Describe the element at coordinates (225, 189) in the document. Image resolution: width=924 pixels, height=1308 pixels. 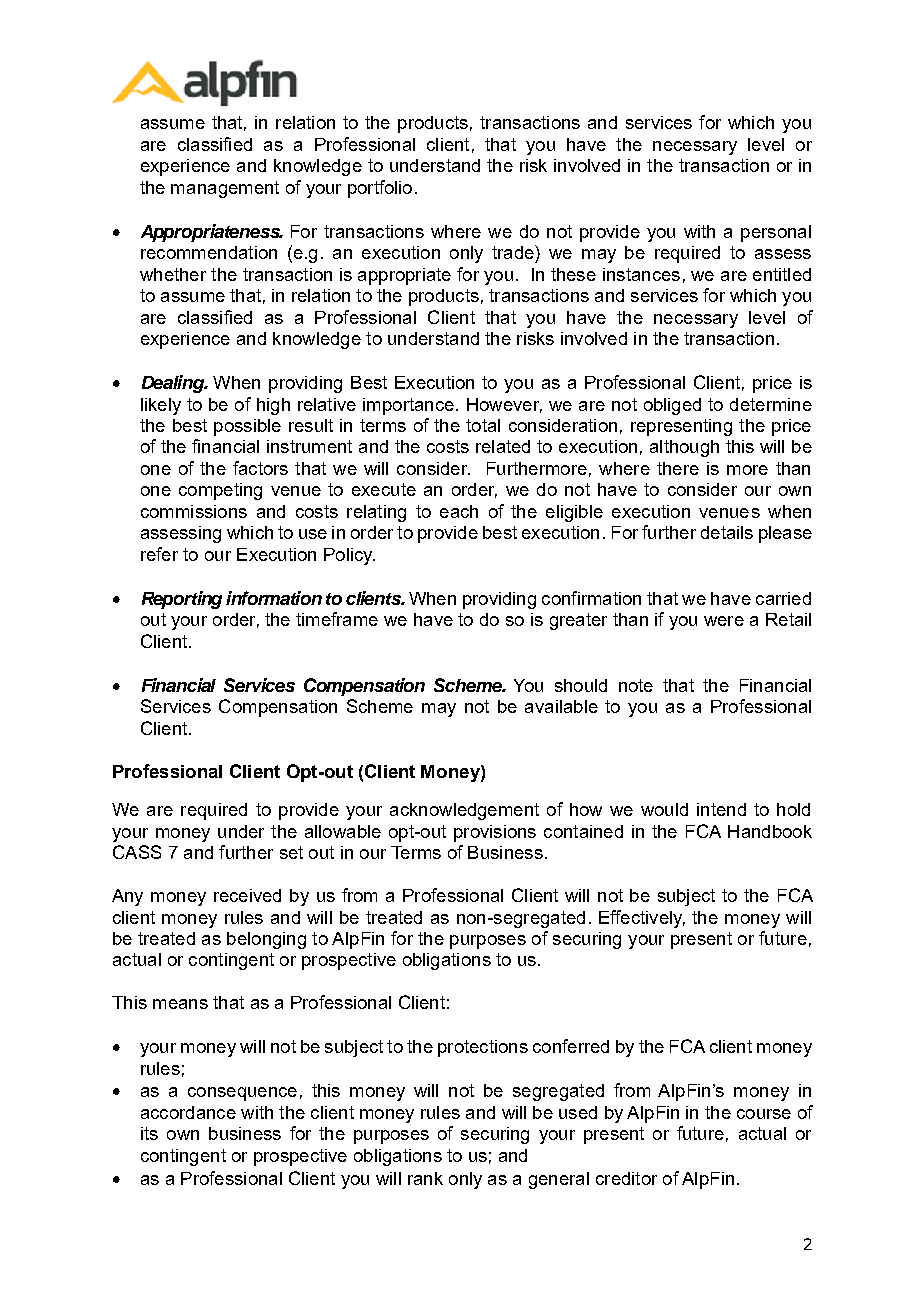
I see `management` at that location.
